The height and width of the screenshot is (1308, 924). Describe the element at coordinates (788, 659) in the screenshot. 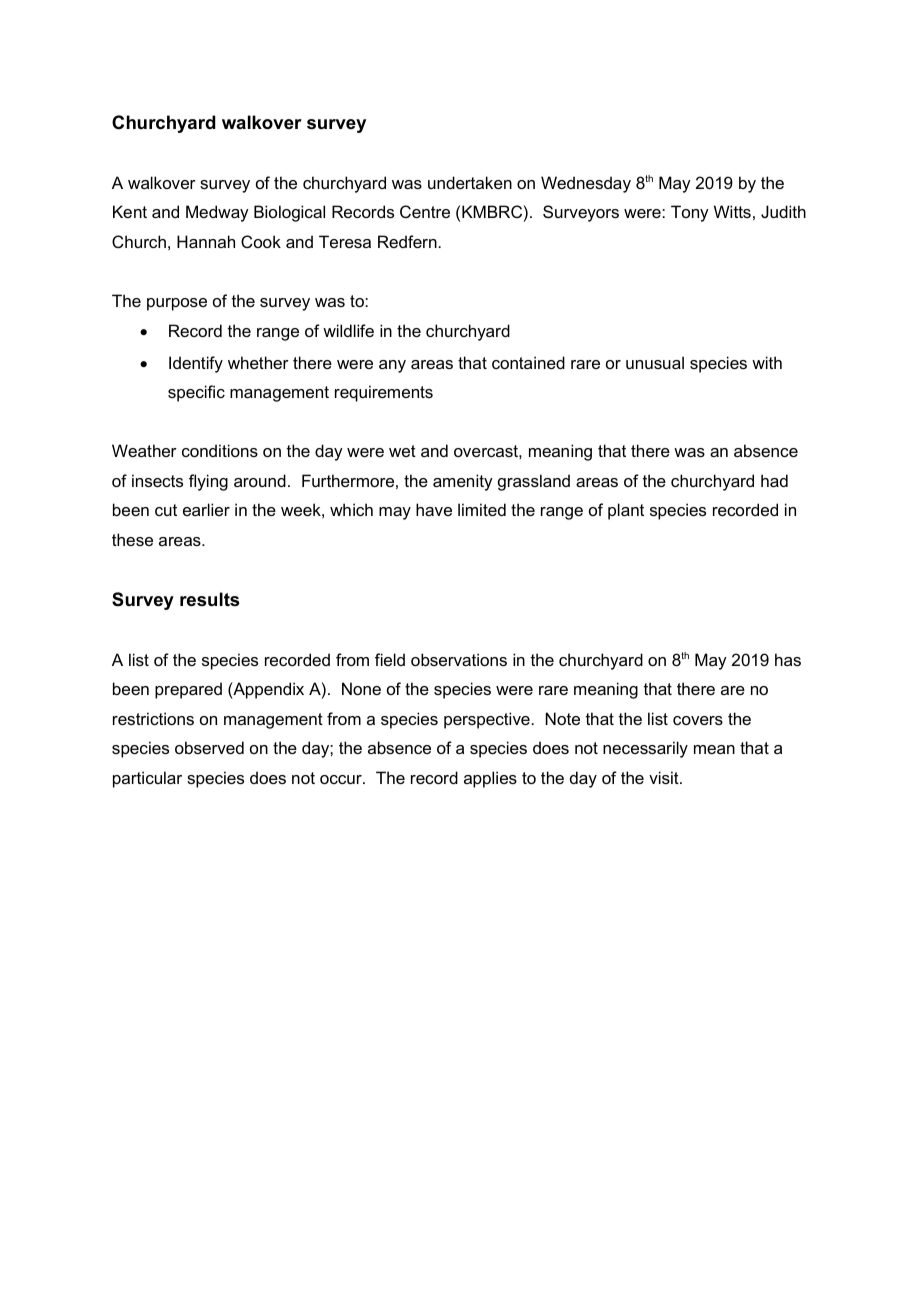

I see `has` at that location.
